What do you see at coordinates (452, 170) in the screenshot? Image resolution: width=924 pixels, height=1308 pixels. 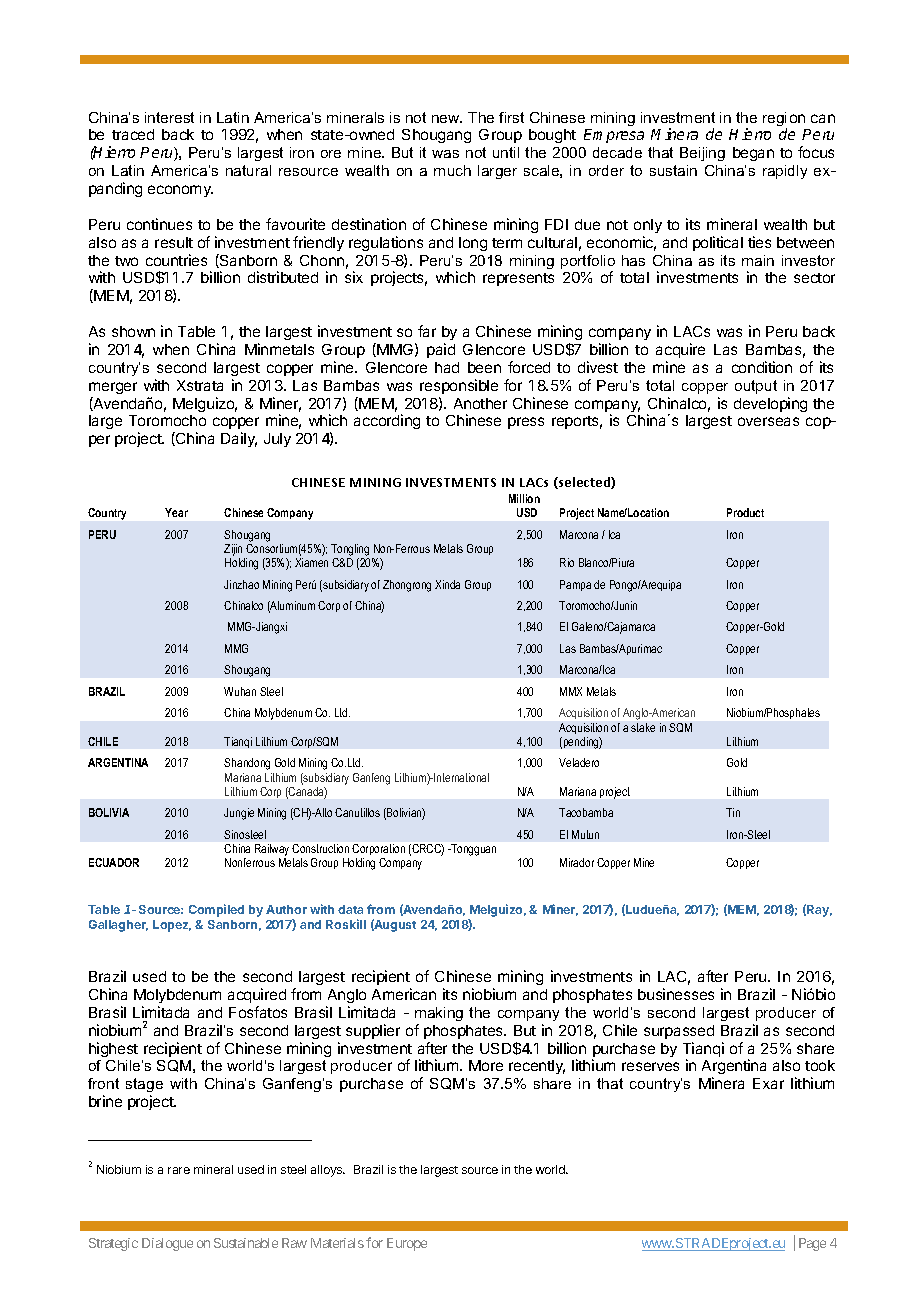 I see `much` at bounding box center [452, 170].
